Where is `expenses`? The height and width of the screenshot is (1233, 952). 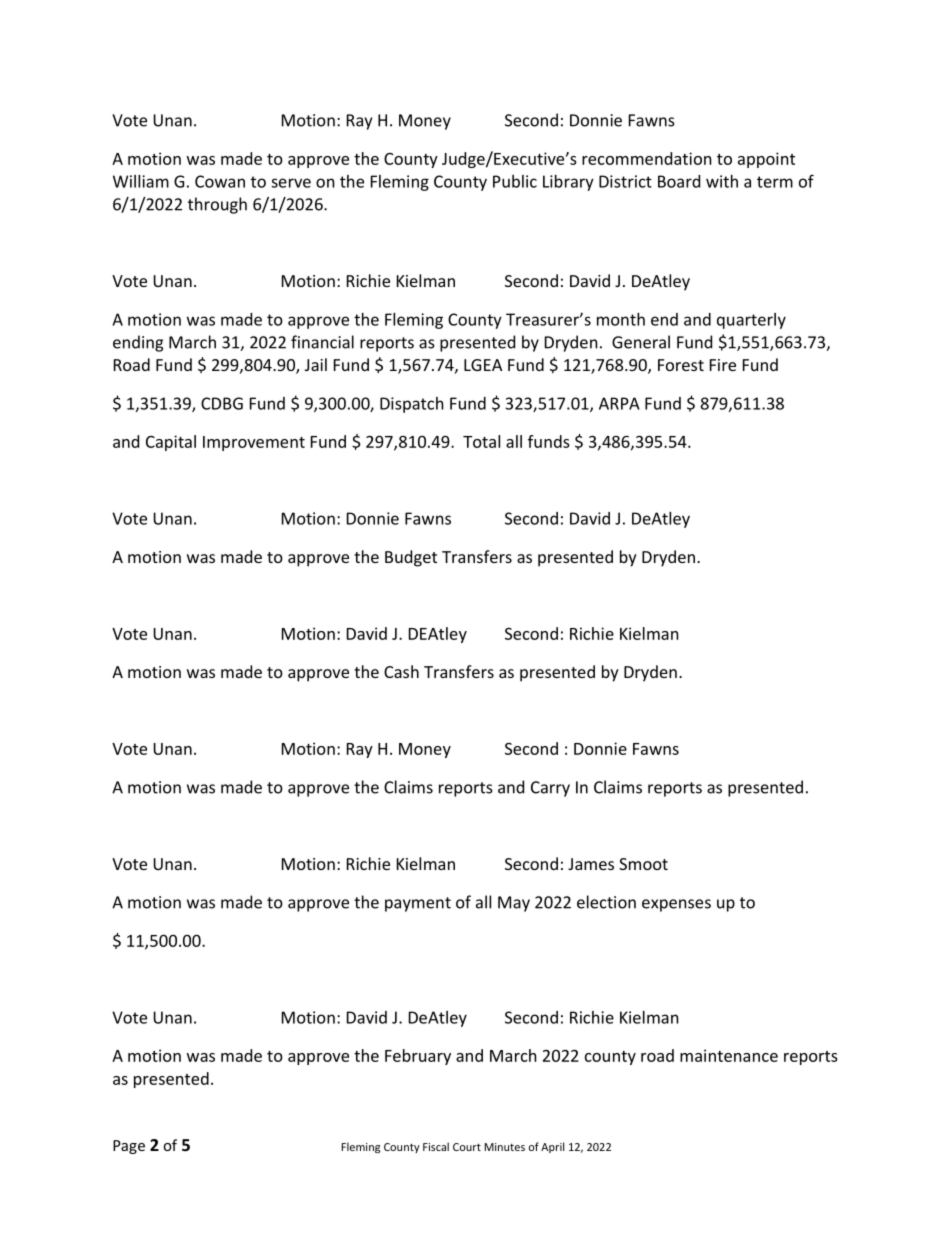
expenses is located at coordinates (676, 905).
